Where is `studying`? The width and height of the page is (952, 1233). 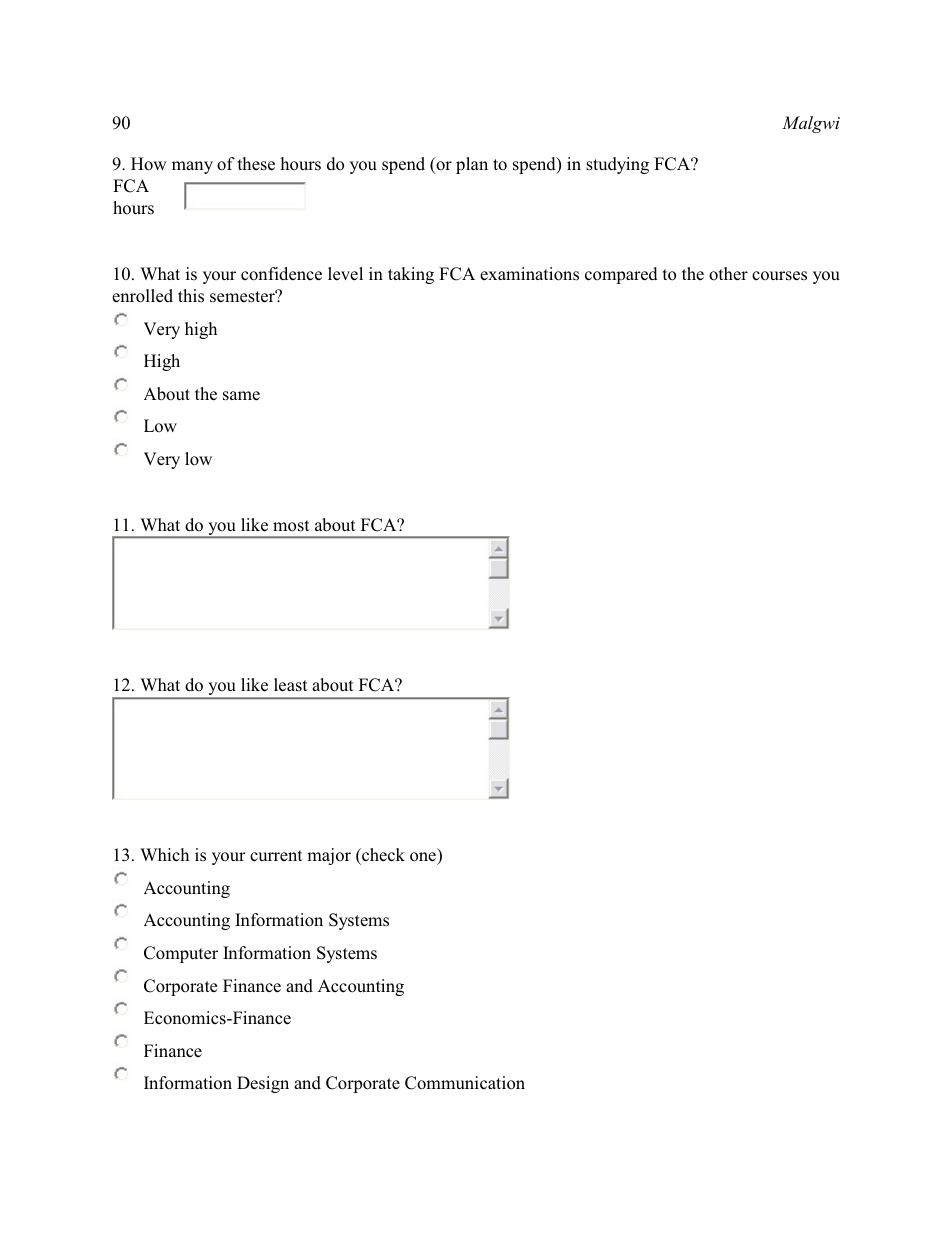 studying is located at coordinates (617, 165).
